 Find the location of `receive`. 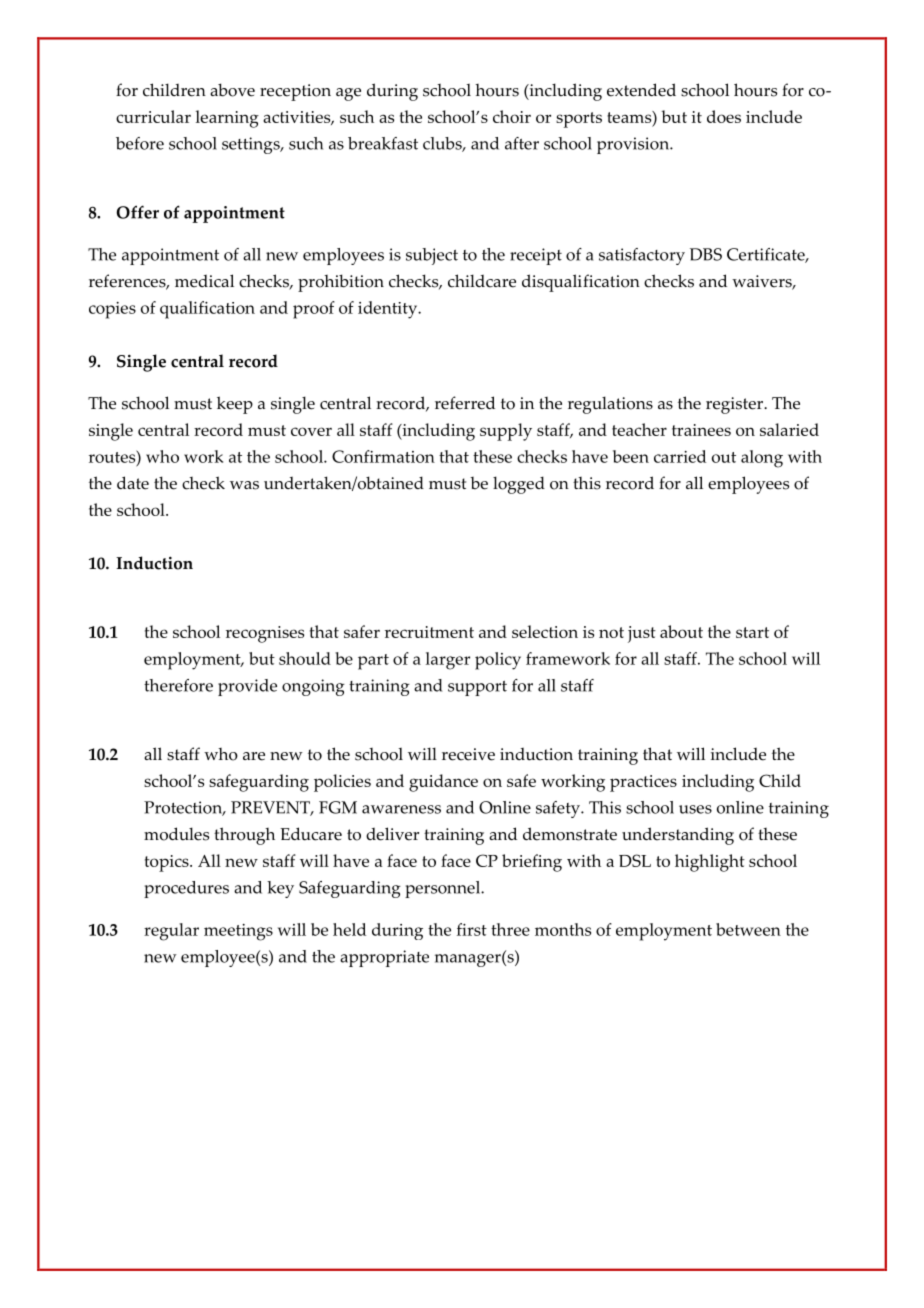

receive is located at coordinates (468, 754).
